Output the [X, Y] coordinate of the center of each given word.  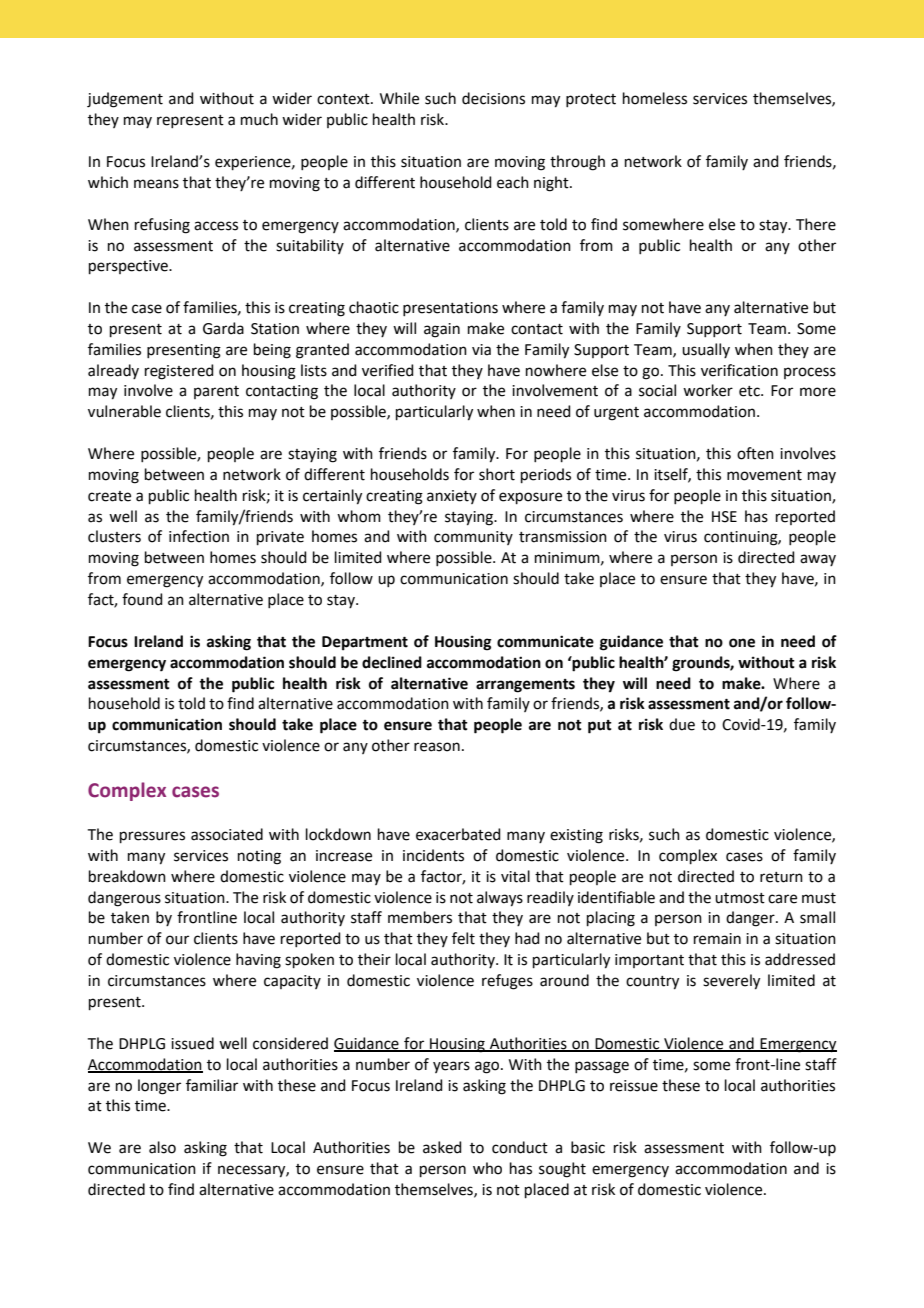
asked [442, 1147]
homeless [655, 98]
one [742, 643]
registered [179, 372]
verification [739, 370]
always [500, 899]
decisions [493, 98]
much [259, 119]
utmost [740, 898]
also [162, 1147]
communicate [545, 641]
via [481, 350]
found [142, 599]
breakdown [127, 876]
